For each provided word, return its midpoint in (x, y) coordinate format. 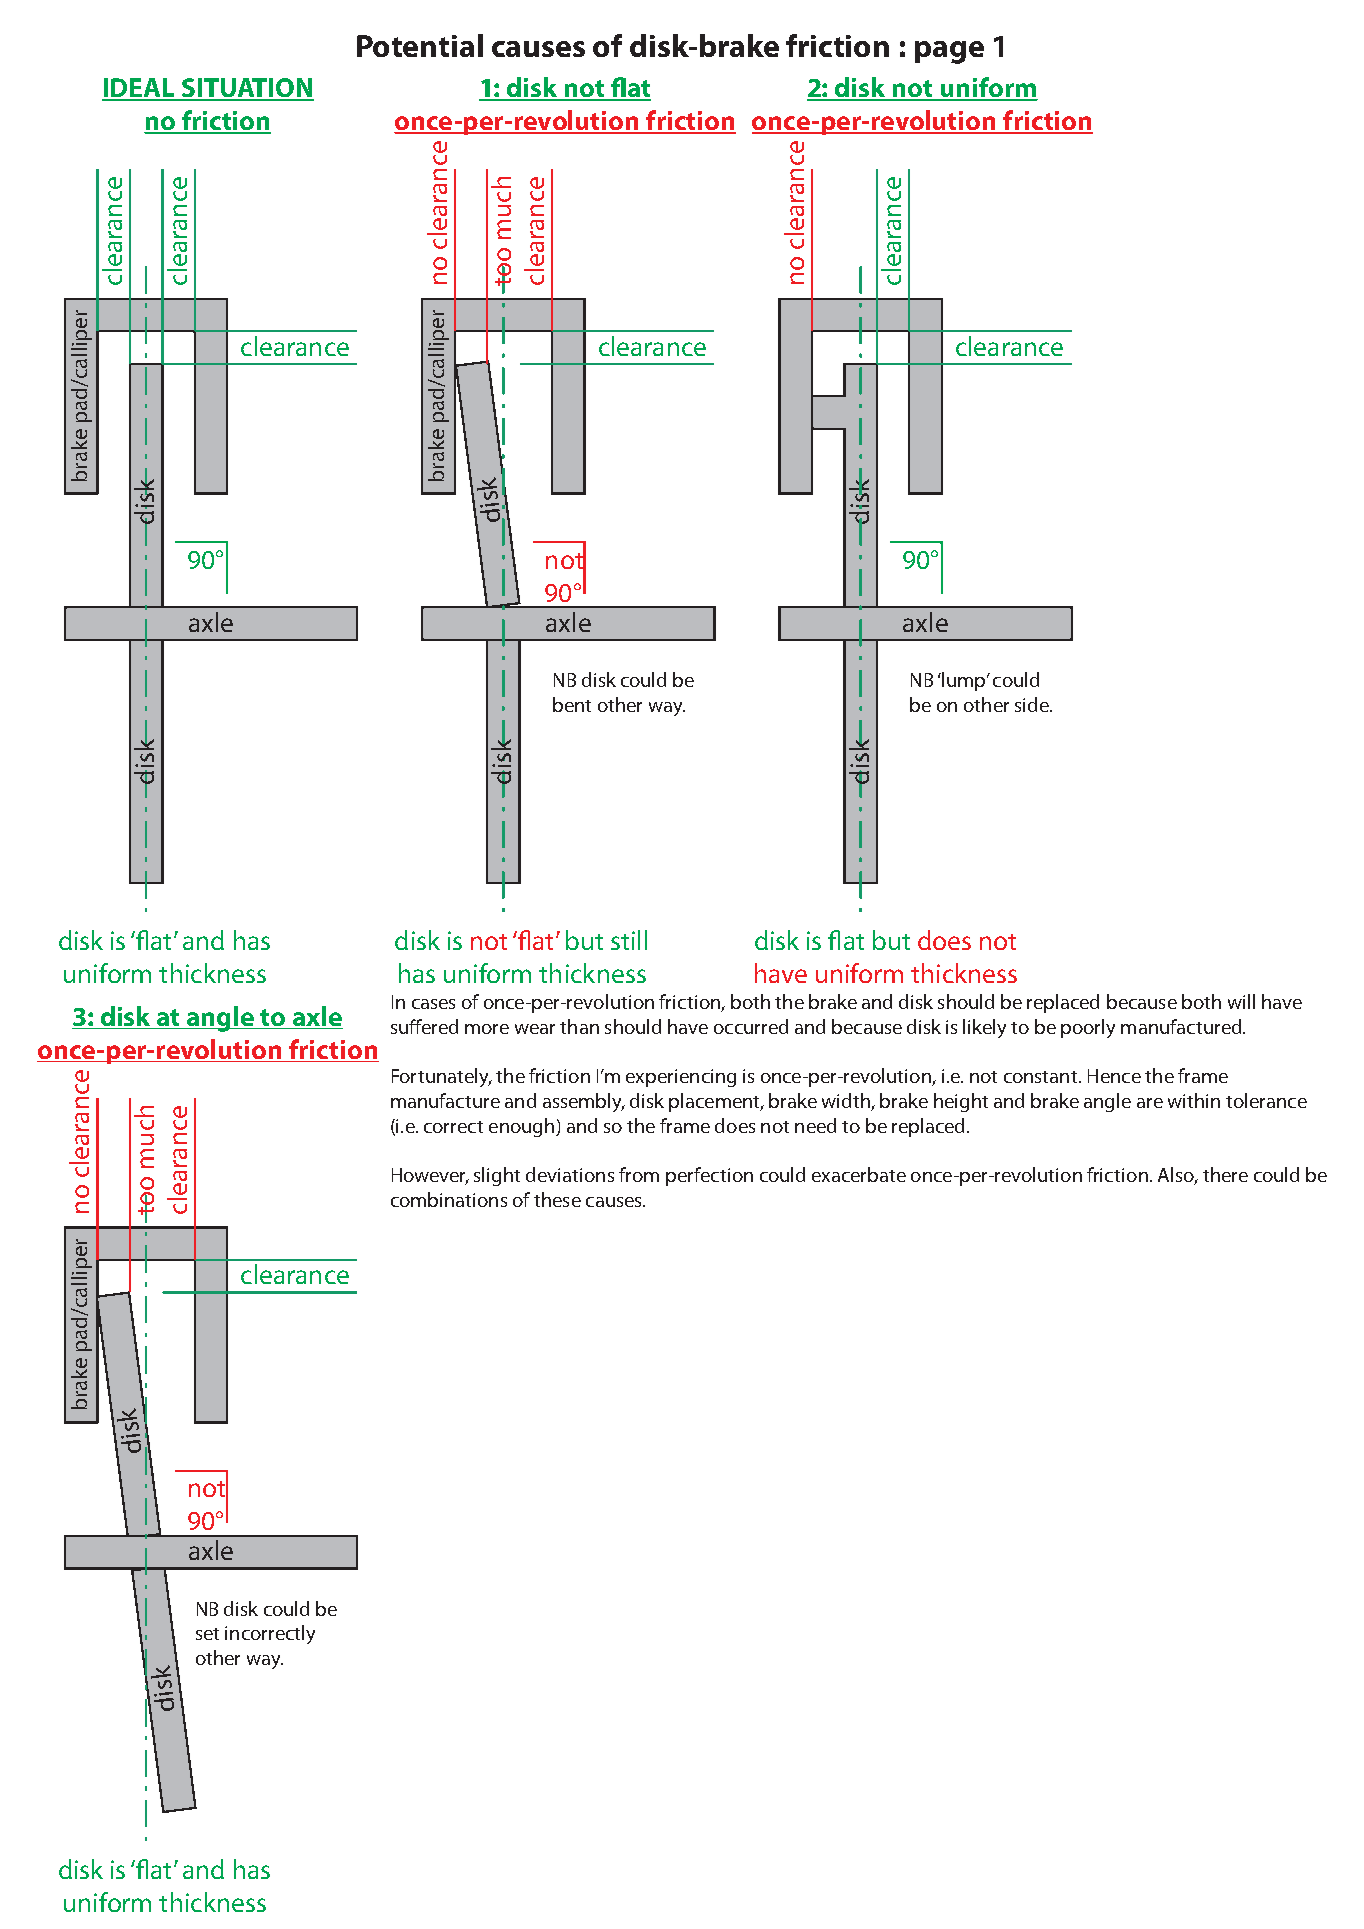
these (557, 1199)
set (207, 1634)
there (1225, 1174)
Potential (420, 45)
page (949, 52)
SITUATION (247, 89)
